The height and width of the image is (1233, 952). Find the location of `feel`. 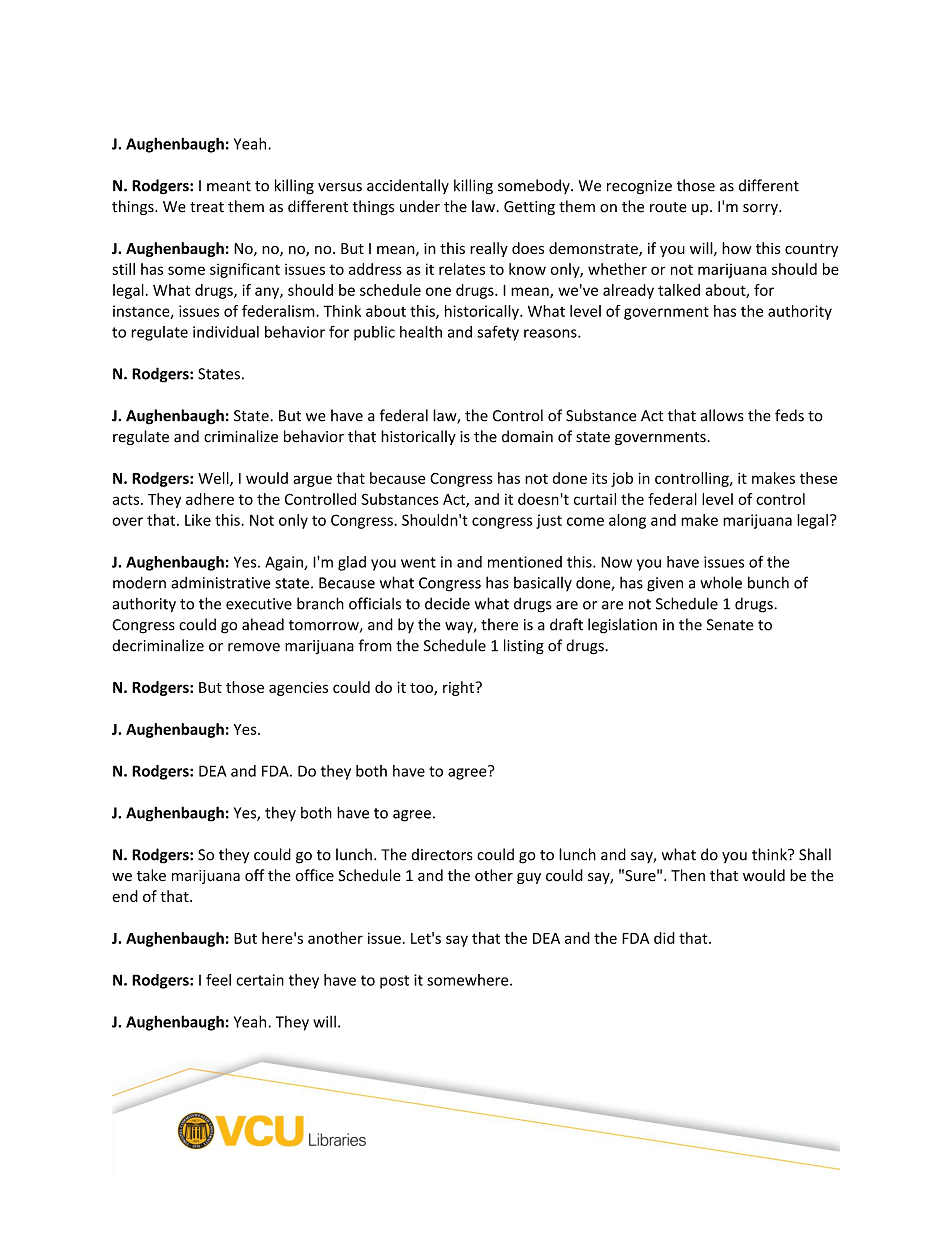

feel is located at coordinates (218, 980).
